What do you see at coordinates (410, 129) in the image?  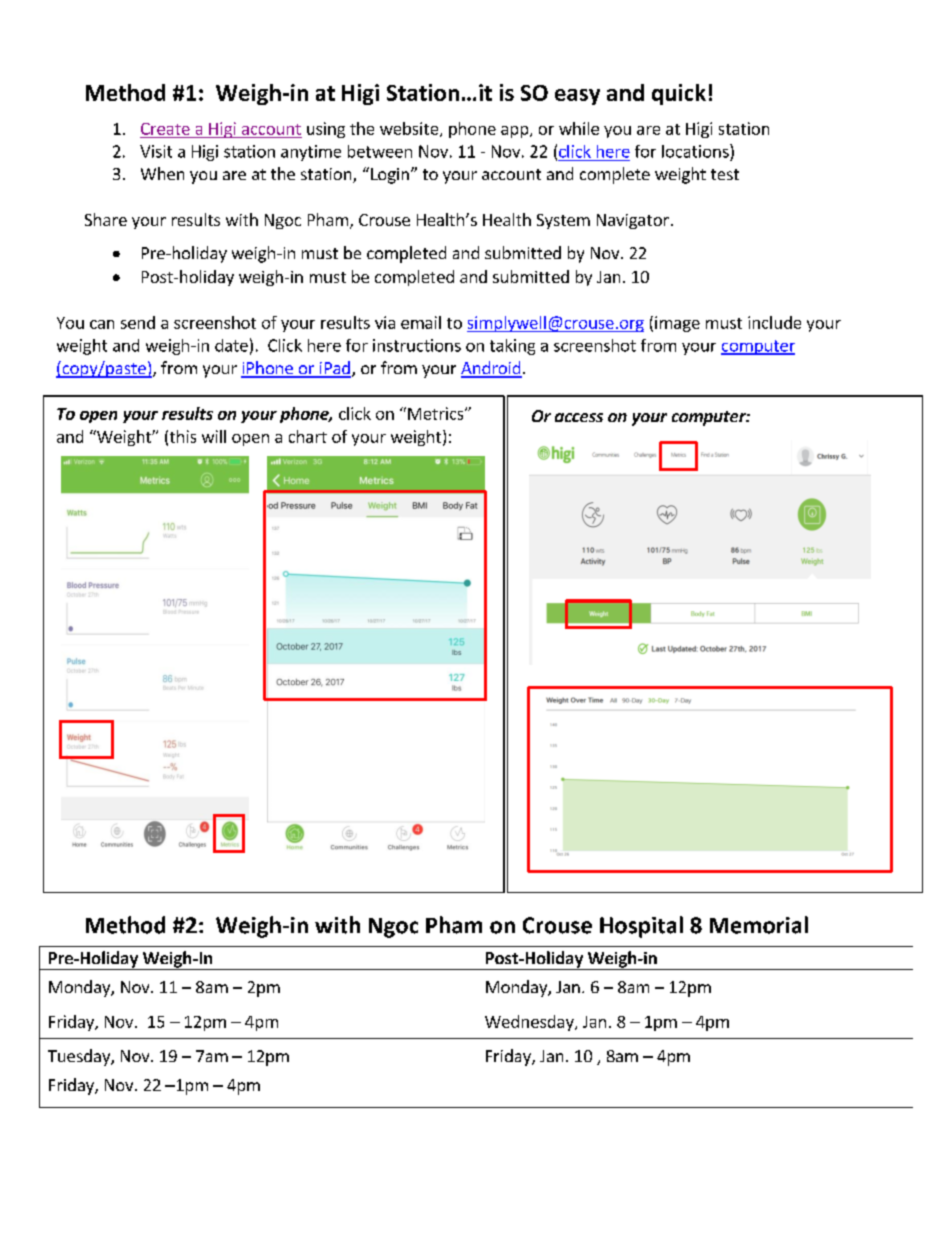 I see `website` at bounding box center [410, 129].
